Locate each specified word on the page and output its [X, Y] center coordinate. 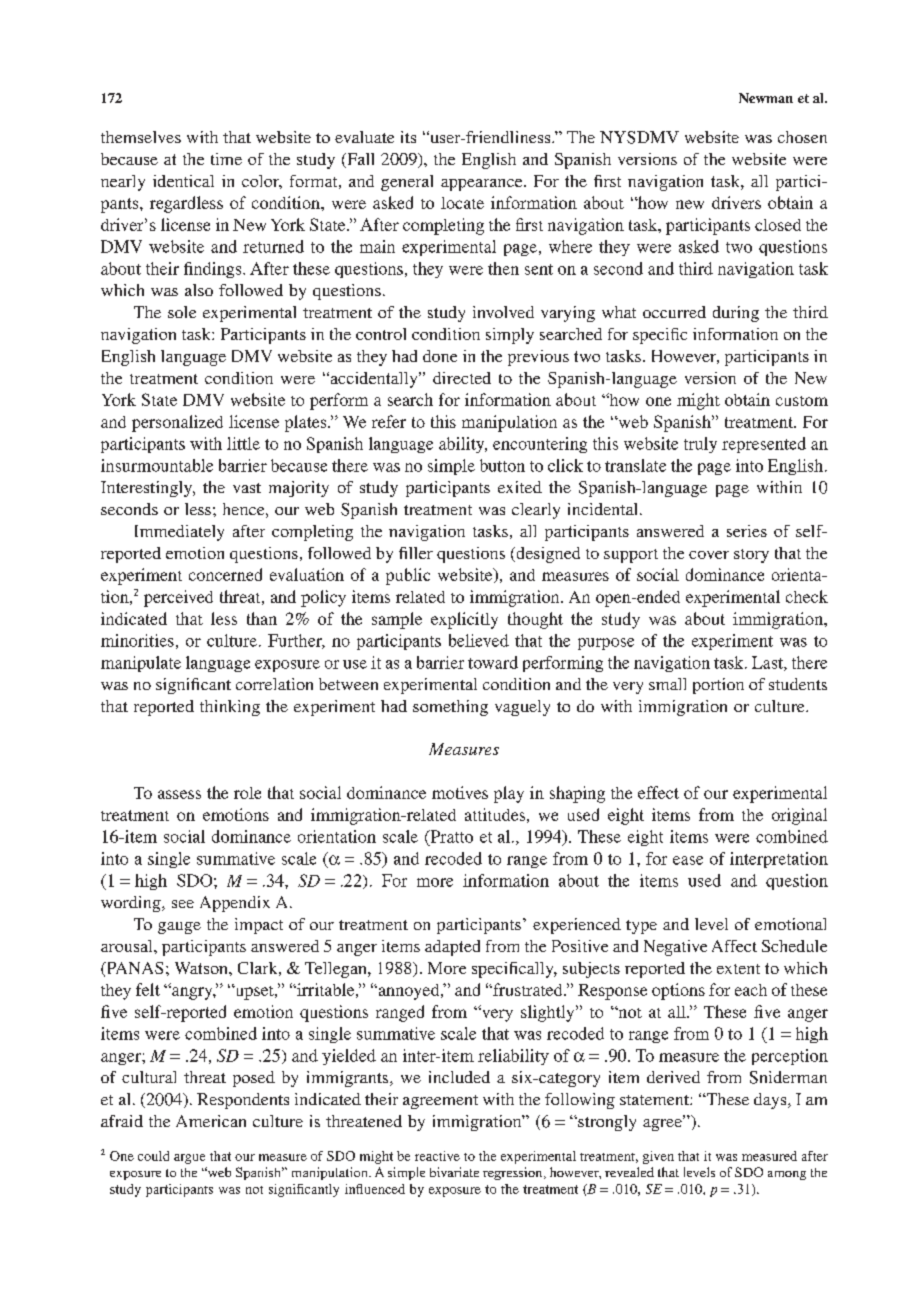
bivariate [454, 1172]
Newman [766, 98]
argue [189, 1159]
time [226, 159]
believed [479, 640]
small [667, 684]
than [262, 618]
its [408, 137]
